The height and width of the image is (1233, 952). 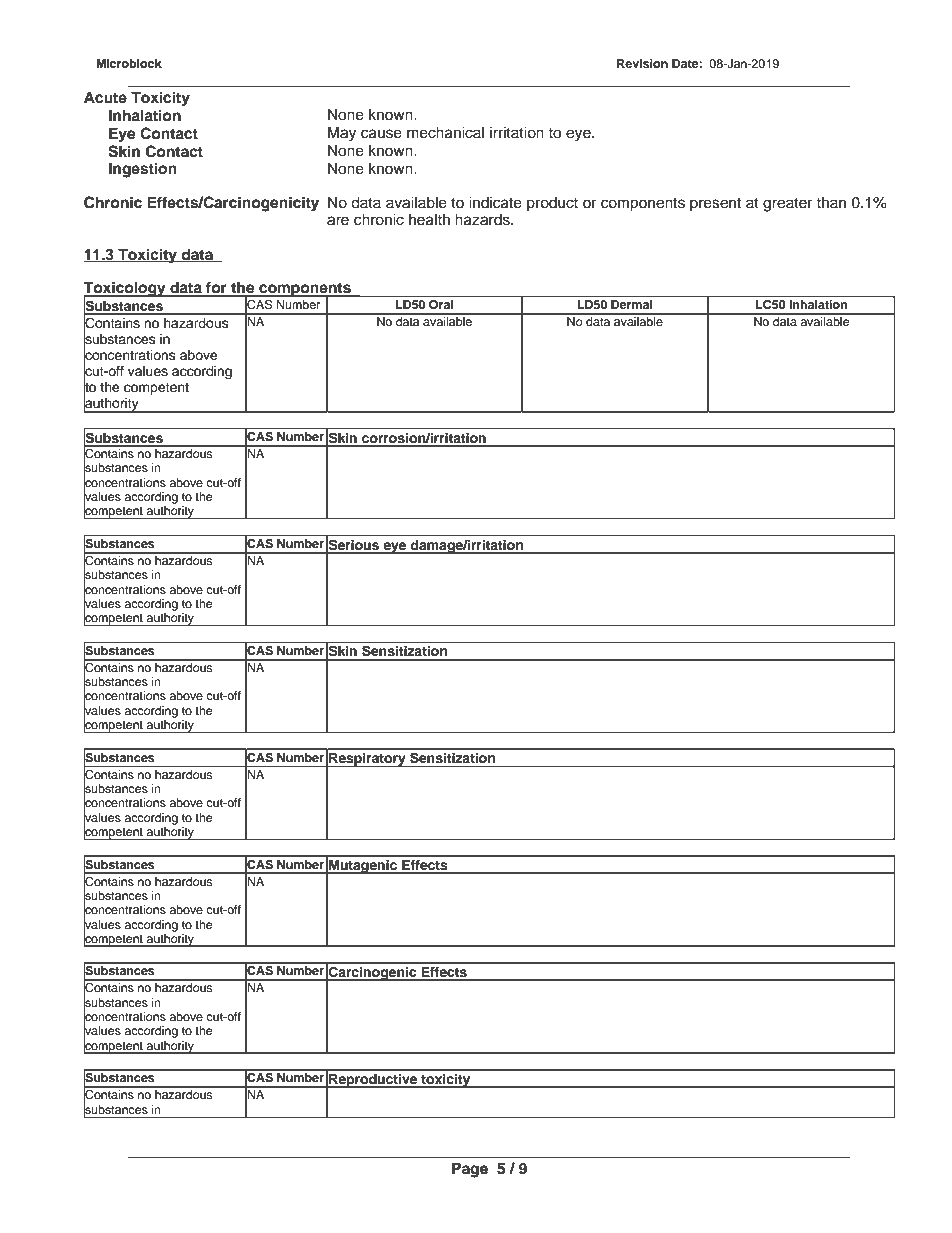 What do you see at coordinates (642, 63) in the image?
I see `Revision` at bounding box center [642, 63].
